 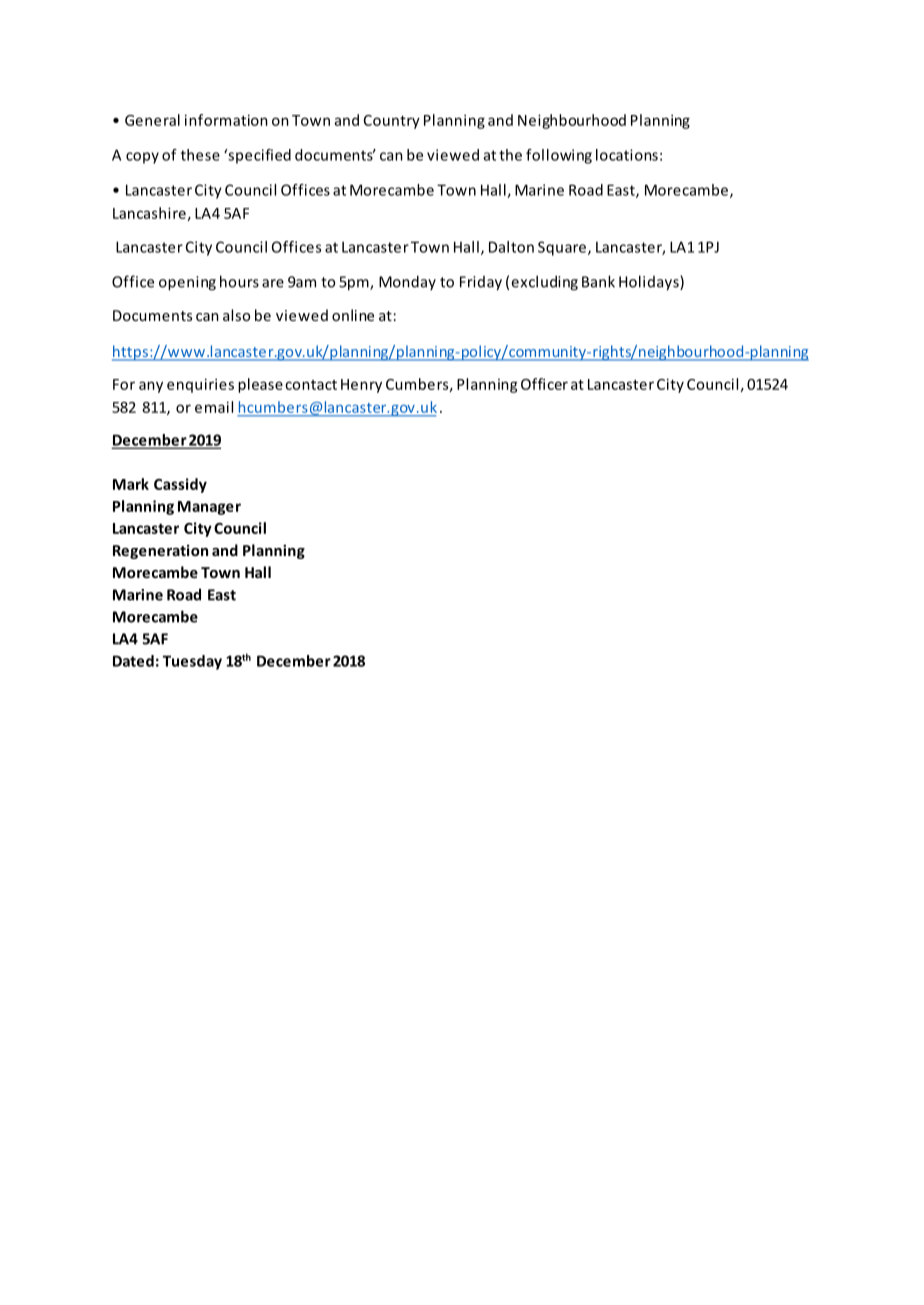 What do you see at coordinates (180, 485) in the screenshot?
I see `Cassidy` at bounding box center [180, 485].
